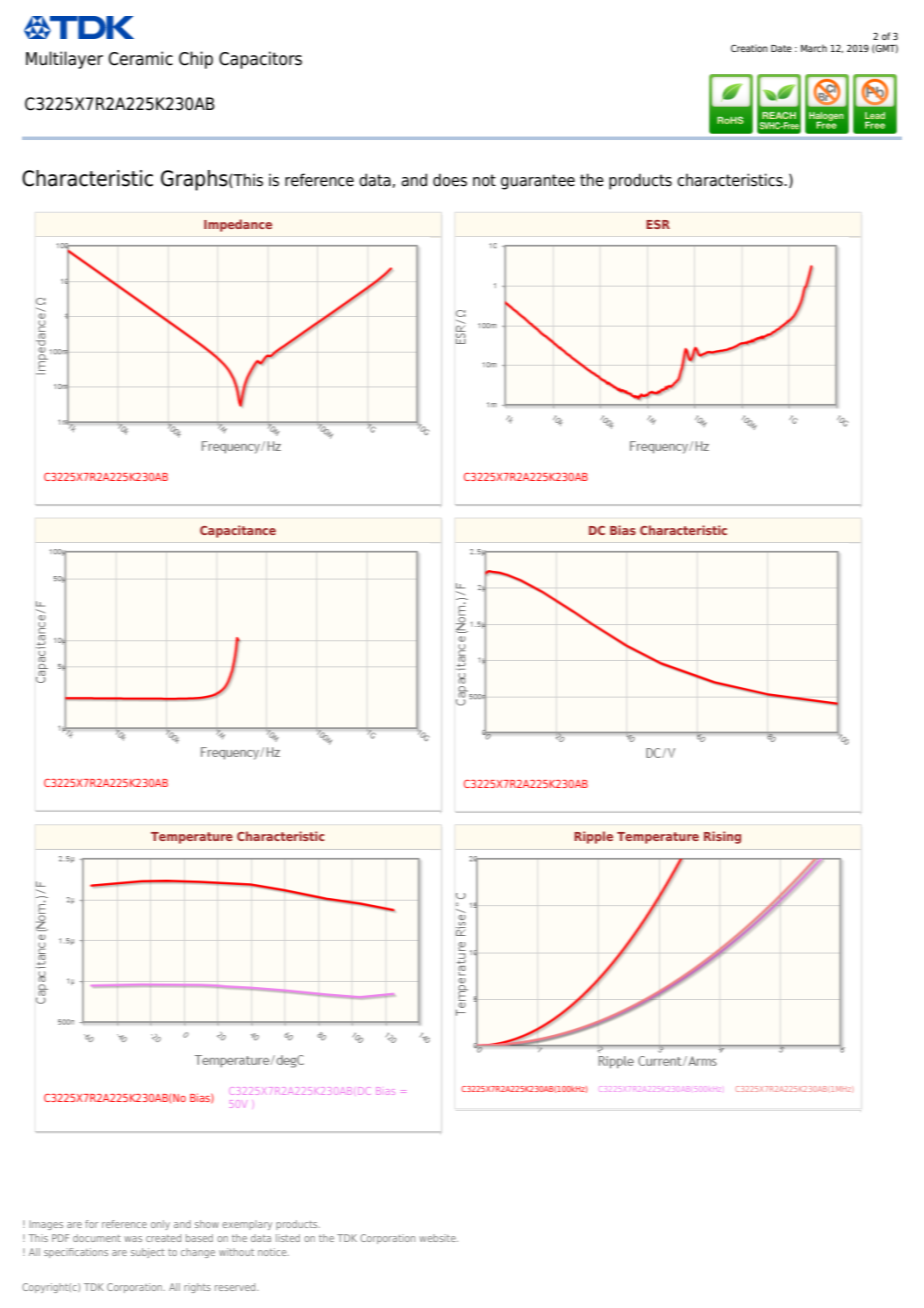 This screenshot has width=924, height=1308. I want to click on subject, so click(148, 1253).
